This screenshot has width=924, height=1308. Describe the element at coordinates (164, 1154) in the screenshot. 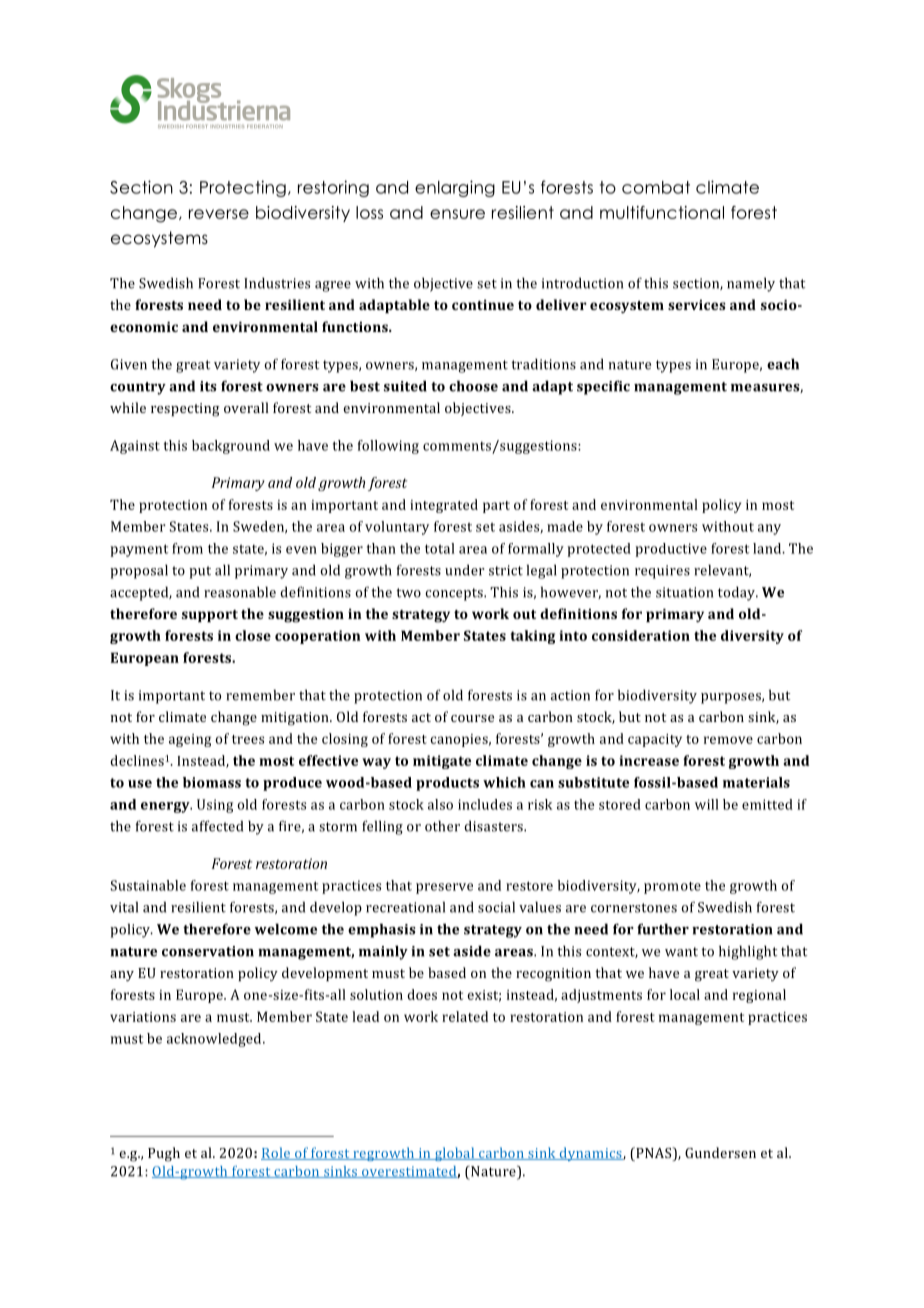

I see `Pugh` at that location.
